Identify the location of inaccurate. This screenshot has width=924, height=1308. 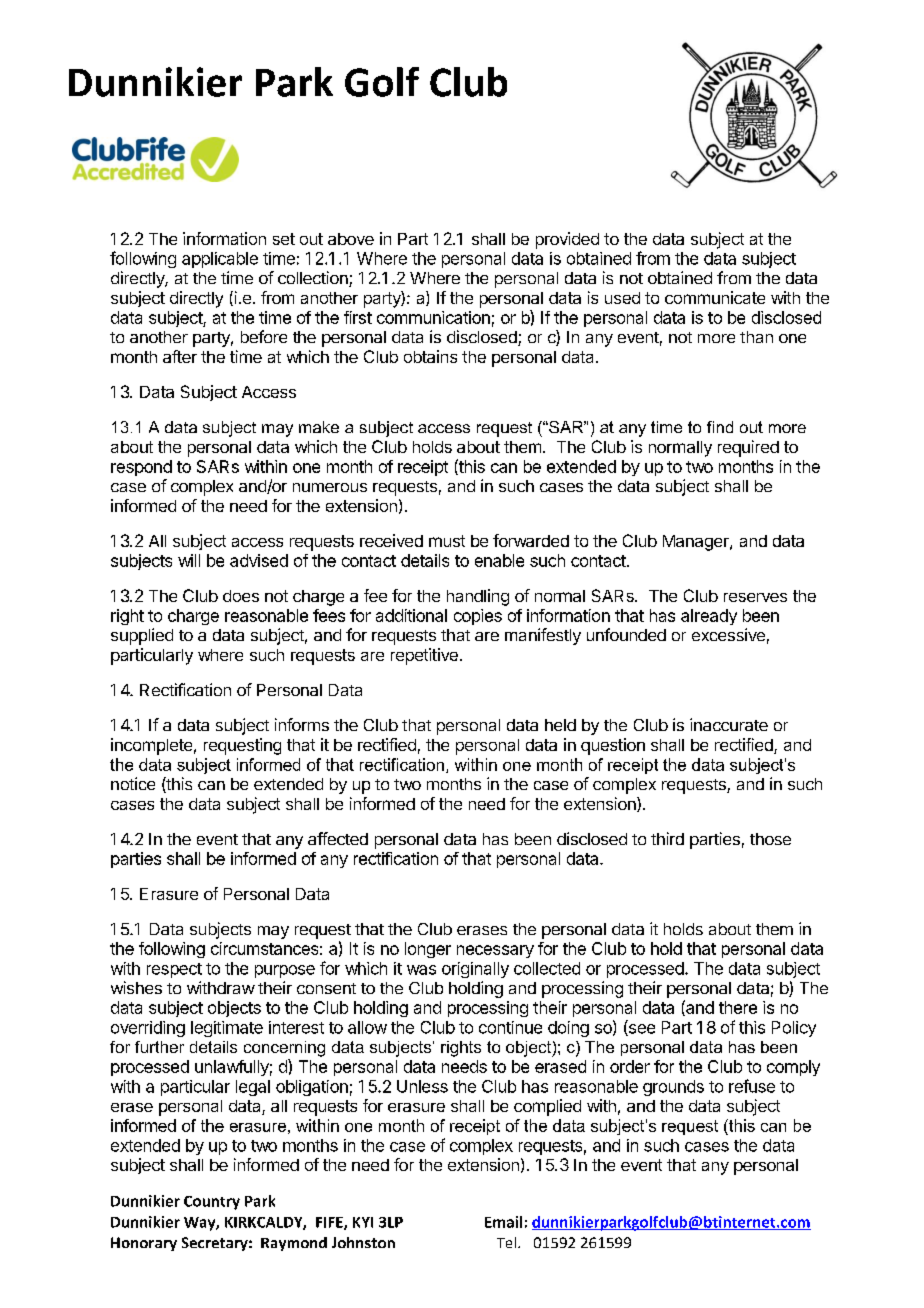
(729, 724).
